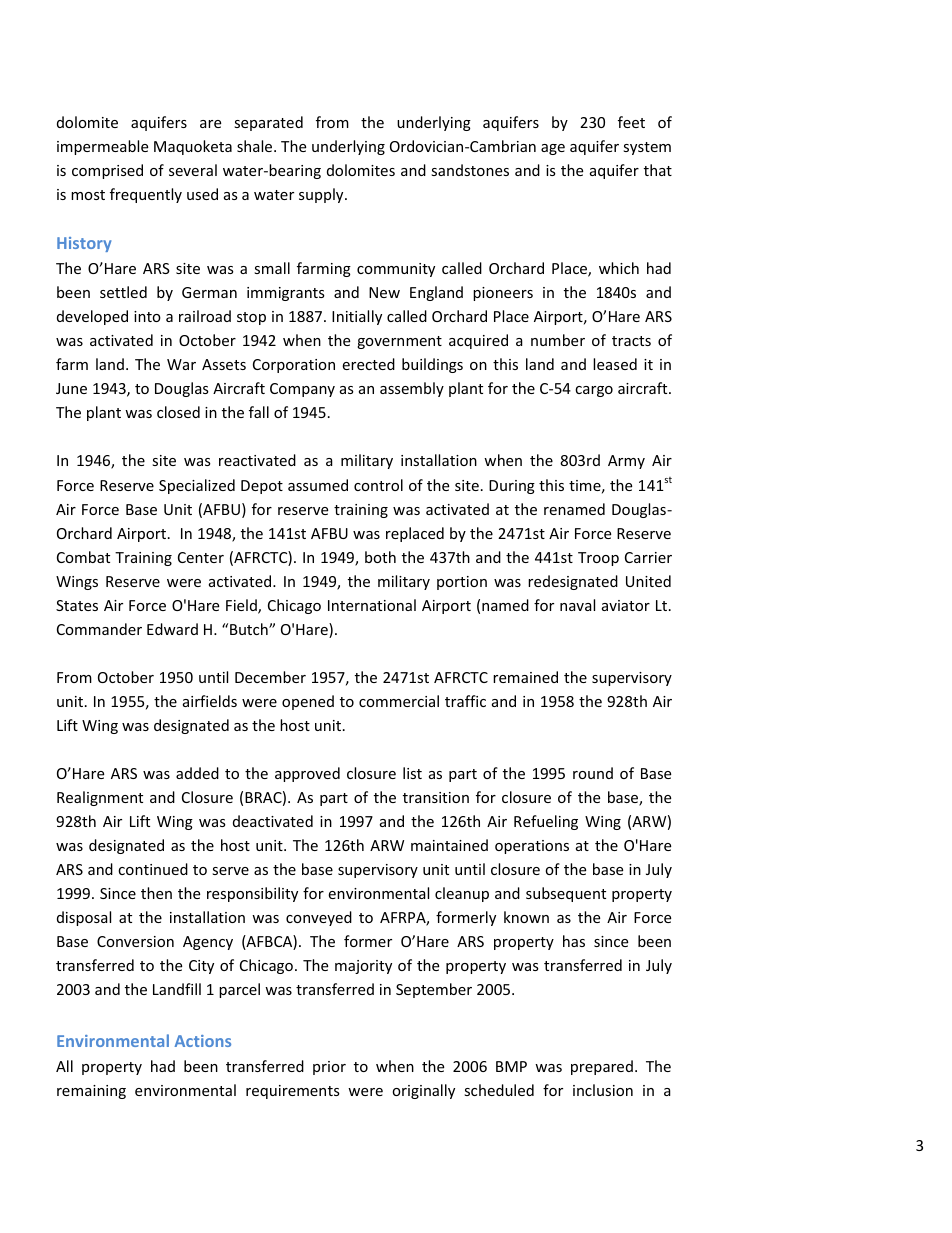  I want to click on remaining, so click(91, 1092).
